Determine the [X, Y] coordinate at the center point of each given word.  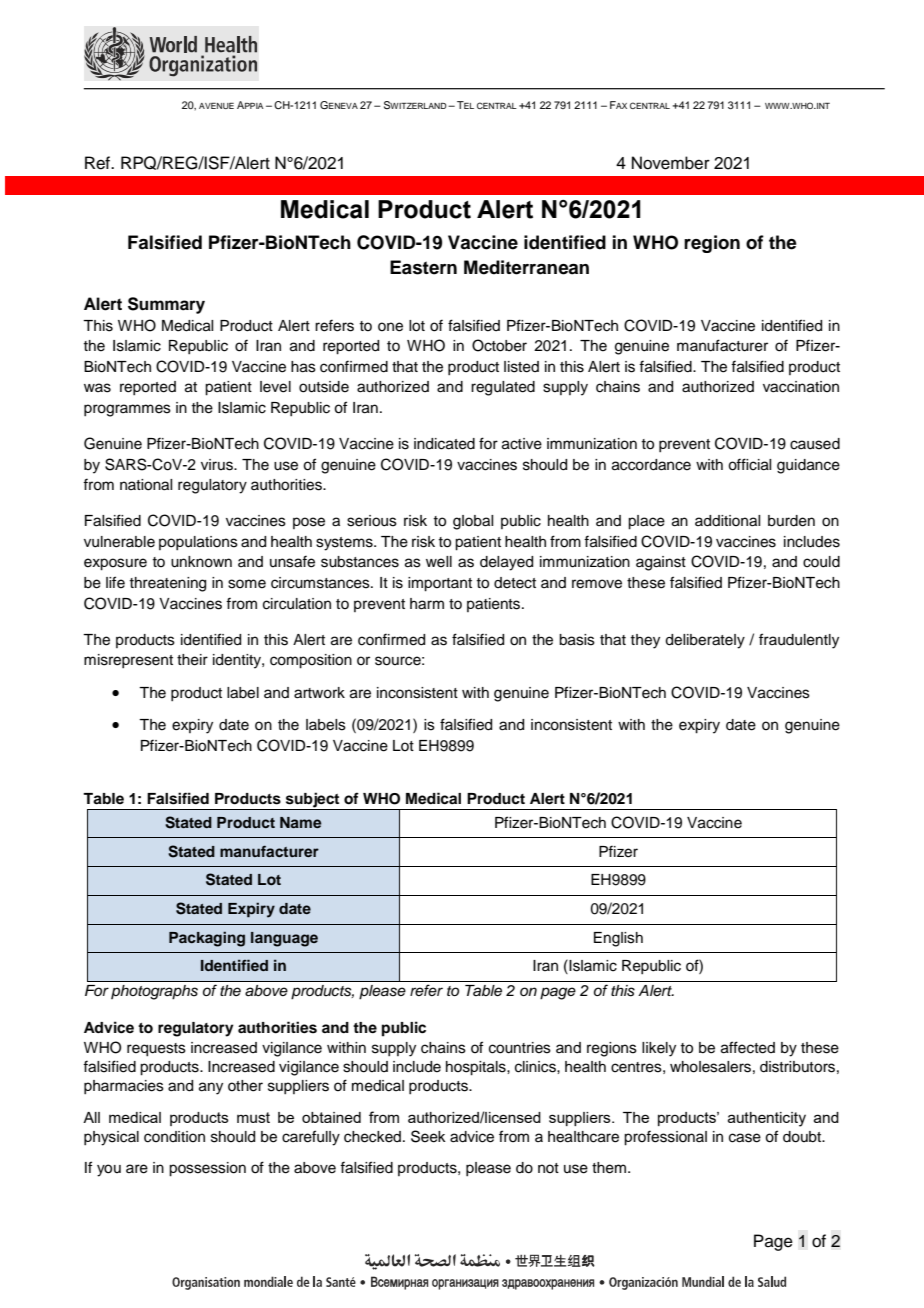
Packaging [207, 939]
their [192, 660]
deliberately [705, 641]
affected [748, 1047]
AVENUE [216, 106]
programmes [127, 410]
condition [174, 1137]
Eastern [423, 267]
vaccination [801, 387]
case [745, 1138]
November [671, 163]
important [440, 584]
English [618, 939]
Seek [428, 1136]
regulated [503, 388]
